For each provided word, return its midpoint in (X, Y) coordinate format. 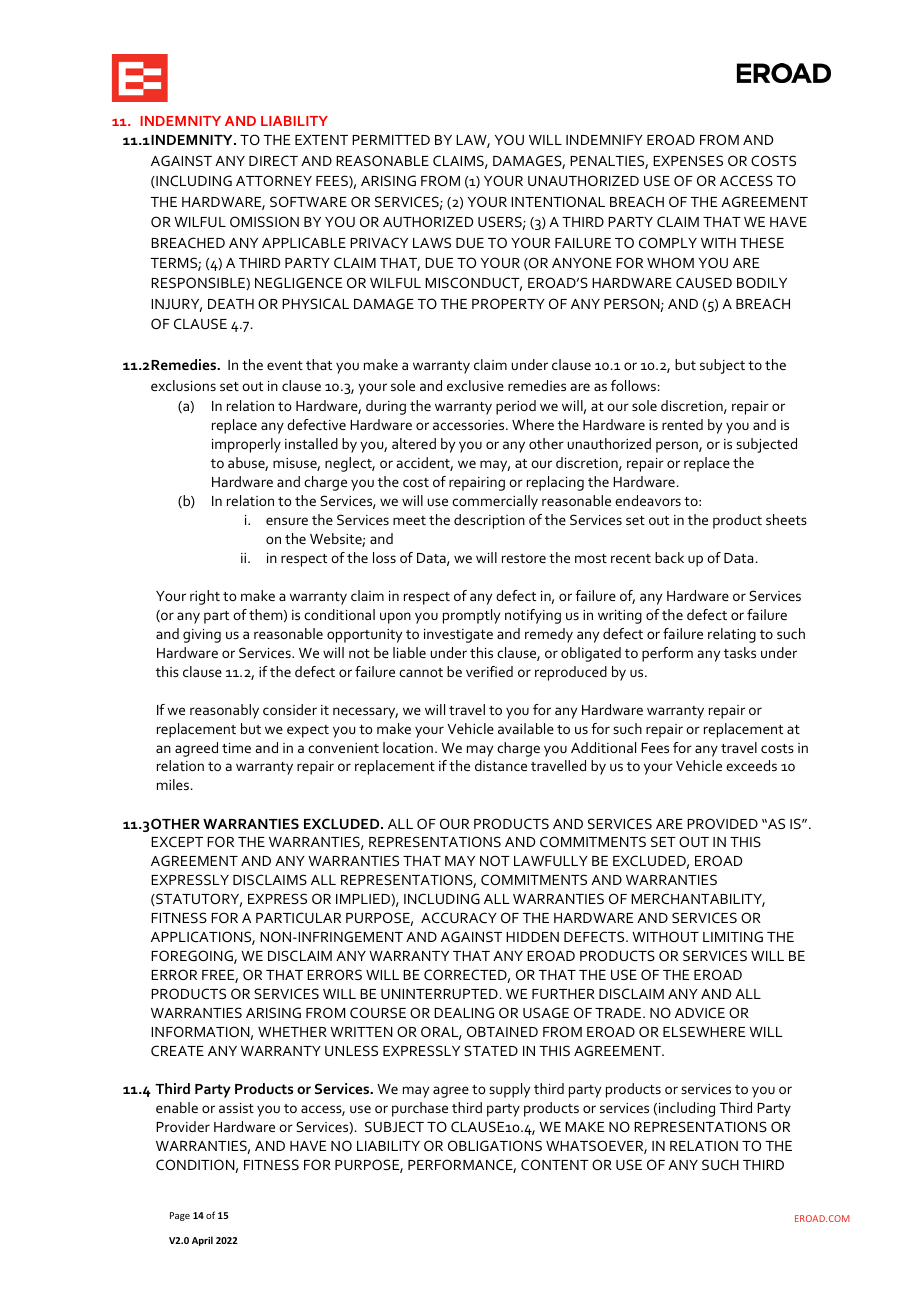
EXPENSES (688, 160)
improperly (246, 445)
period (516, 407)
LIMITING (733, 936)
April (202, 1241)
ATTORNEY (274, 180)
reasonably (224, 711)
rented (682, 424)
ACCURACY (459, 917)
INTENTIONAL (558, 201)
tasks (740, 652)
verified (489, 671)
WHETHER (292, 1032)
